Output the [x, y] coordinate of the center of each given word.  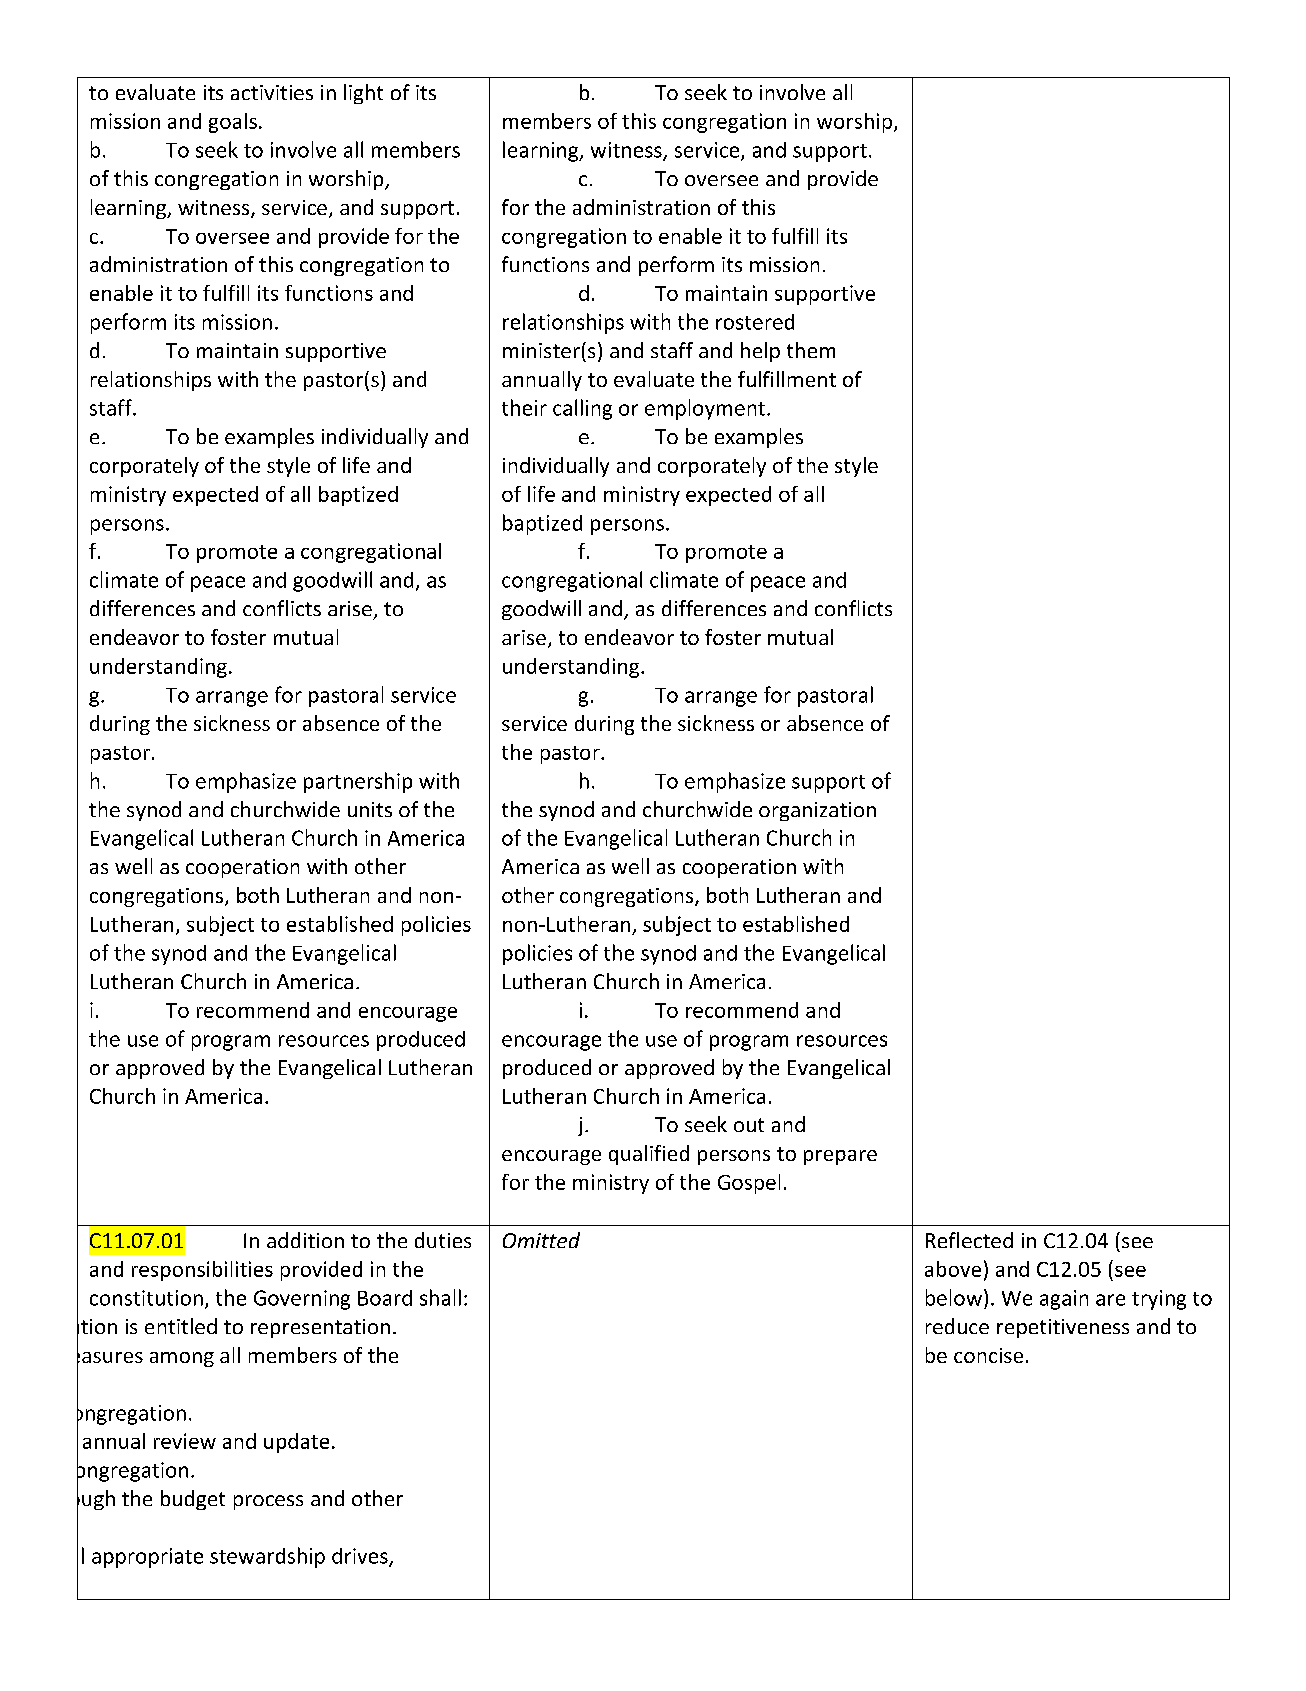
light [363, 94]
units [370, 809]
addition [305, 1240]
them [811, 350]
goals [233, 123]
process [268, 1502]
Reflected [969, 1240]
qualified [649, 1155]
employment [705, 409]
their [524, 407]
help [760, 352]
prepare [840, 1157]
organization [817, 811]
